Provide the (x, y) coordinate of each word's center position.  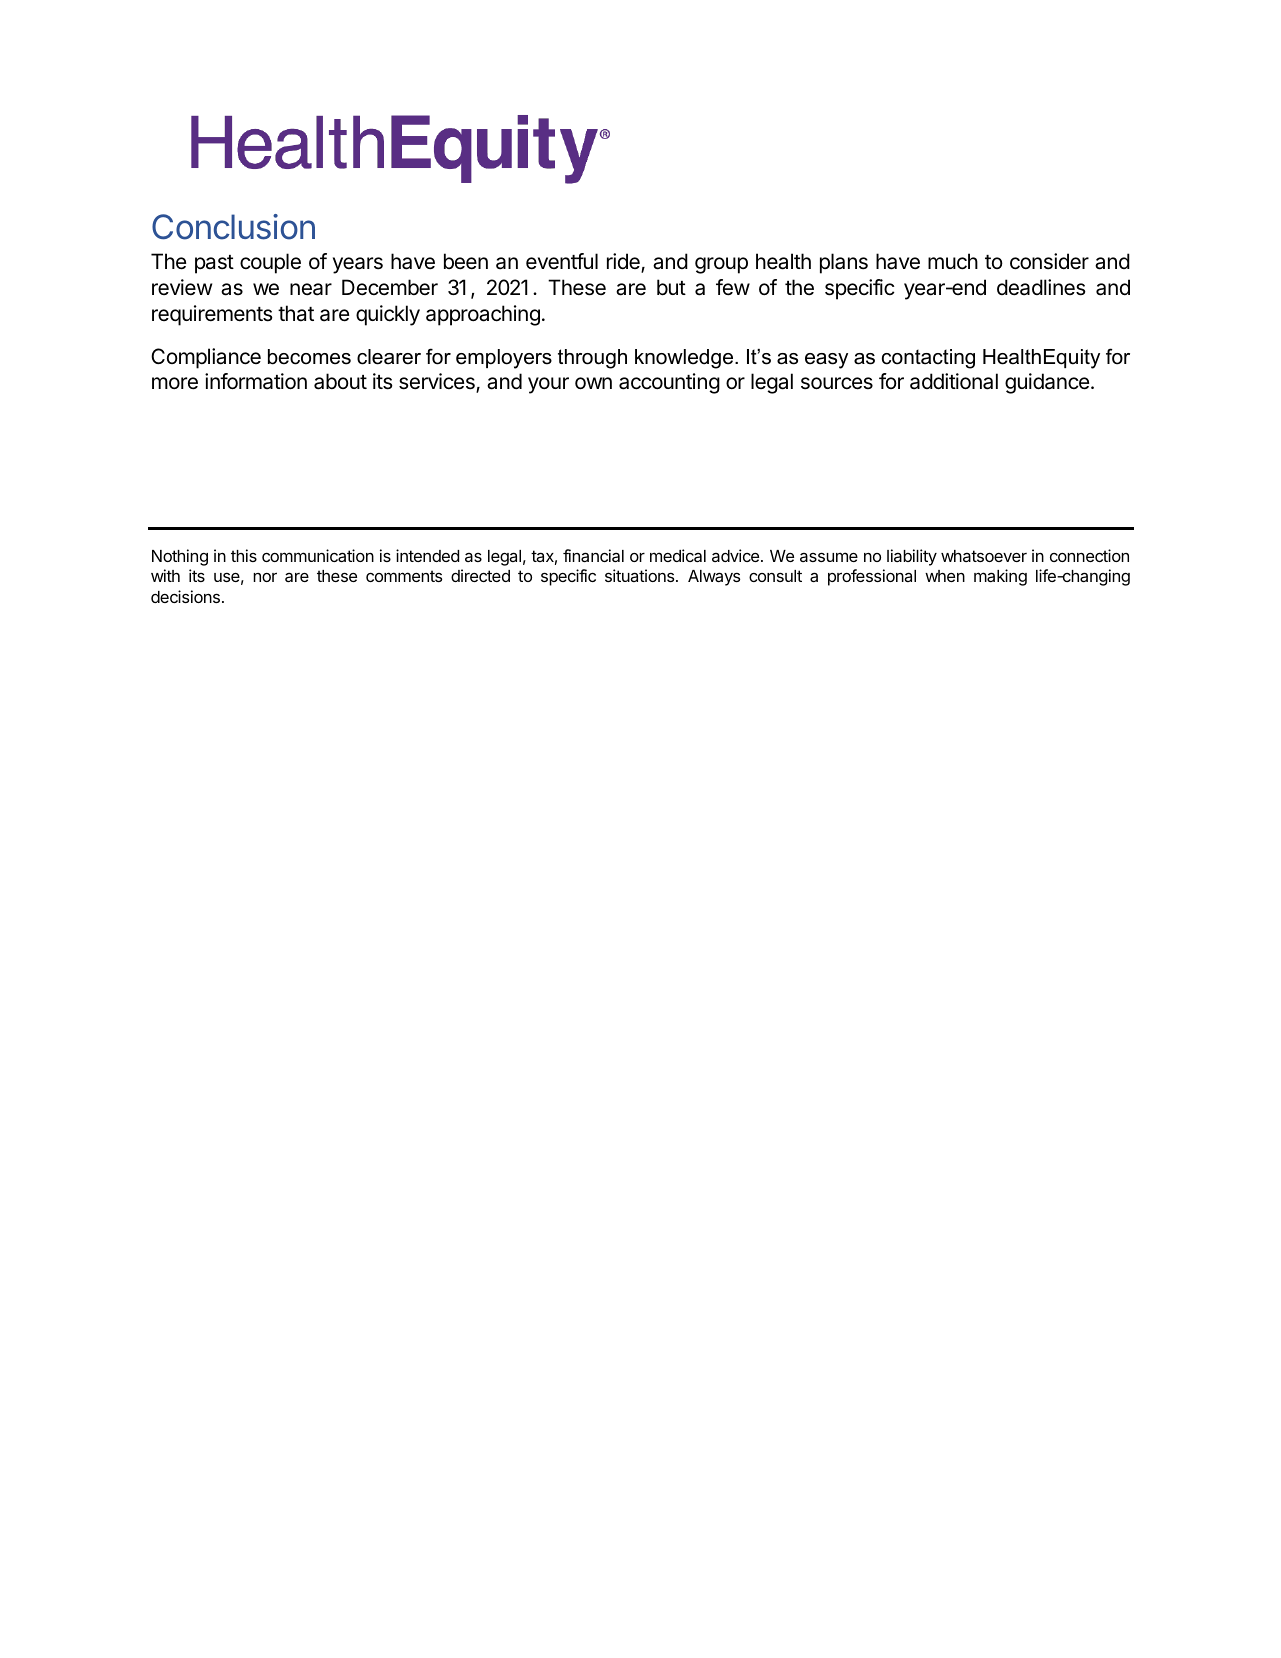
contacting (928, 359)
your (548, 385)
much (953, 261)
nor (265, 577)
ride (624, 262)
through (592, 359)
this (244, 555)
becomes (309, 357)
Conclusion (233, 227)
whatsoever (984, 556)
